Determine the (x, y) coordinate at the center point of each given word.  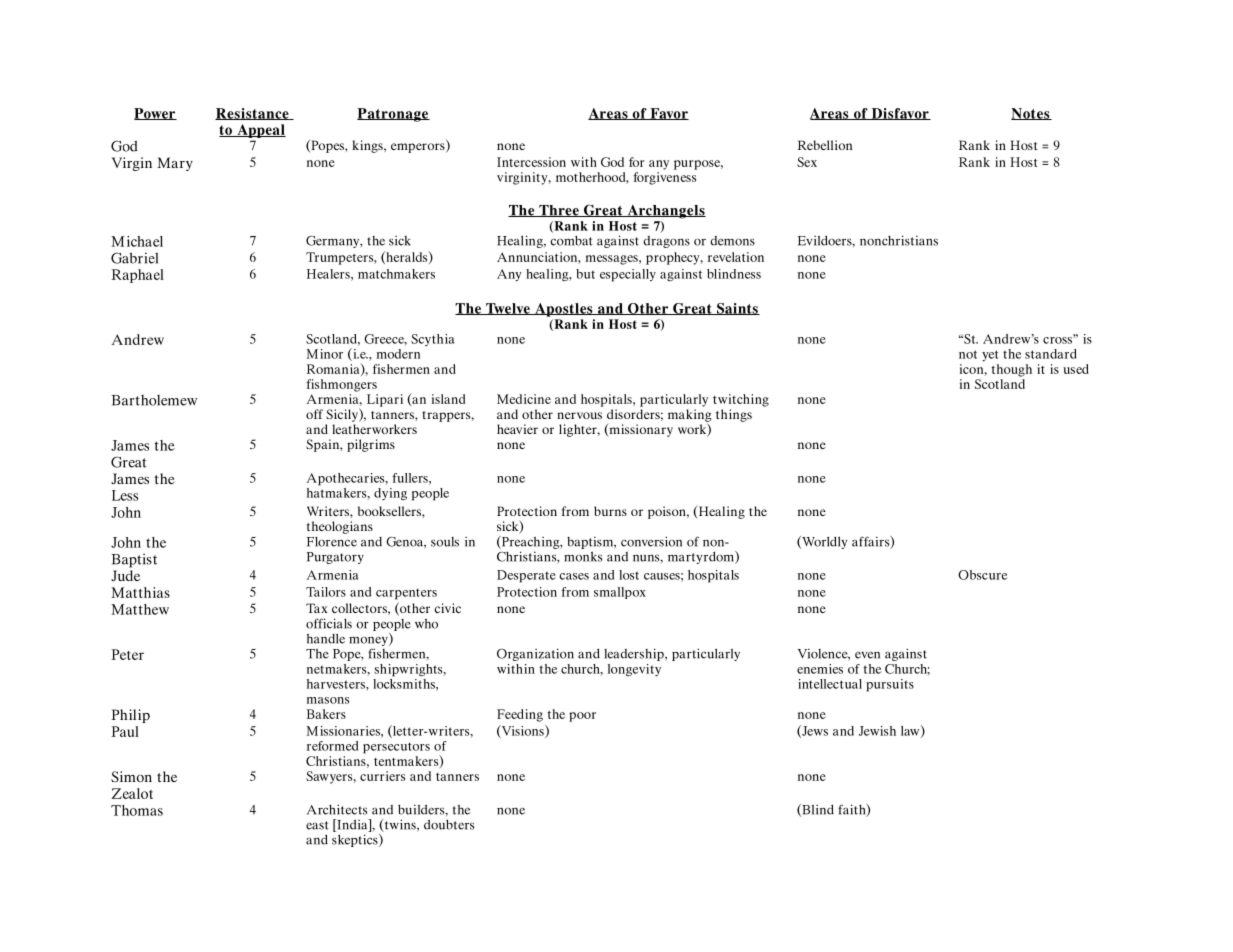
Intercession (531, 162)
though (1011, 370)
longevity (634, 670)
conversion (651, 541)
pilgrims (371, 445)
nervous (579, 415)
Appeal (260, 131)
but (585, 274)
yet (990, 356)
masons (328, 700)
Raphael (138, 276)
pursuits (890, 685)
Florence (332, 542)
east (317, 825)
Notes (1031, 114)
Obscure (983, 575)
